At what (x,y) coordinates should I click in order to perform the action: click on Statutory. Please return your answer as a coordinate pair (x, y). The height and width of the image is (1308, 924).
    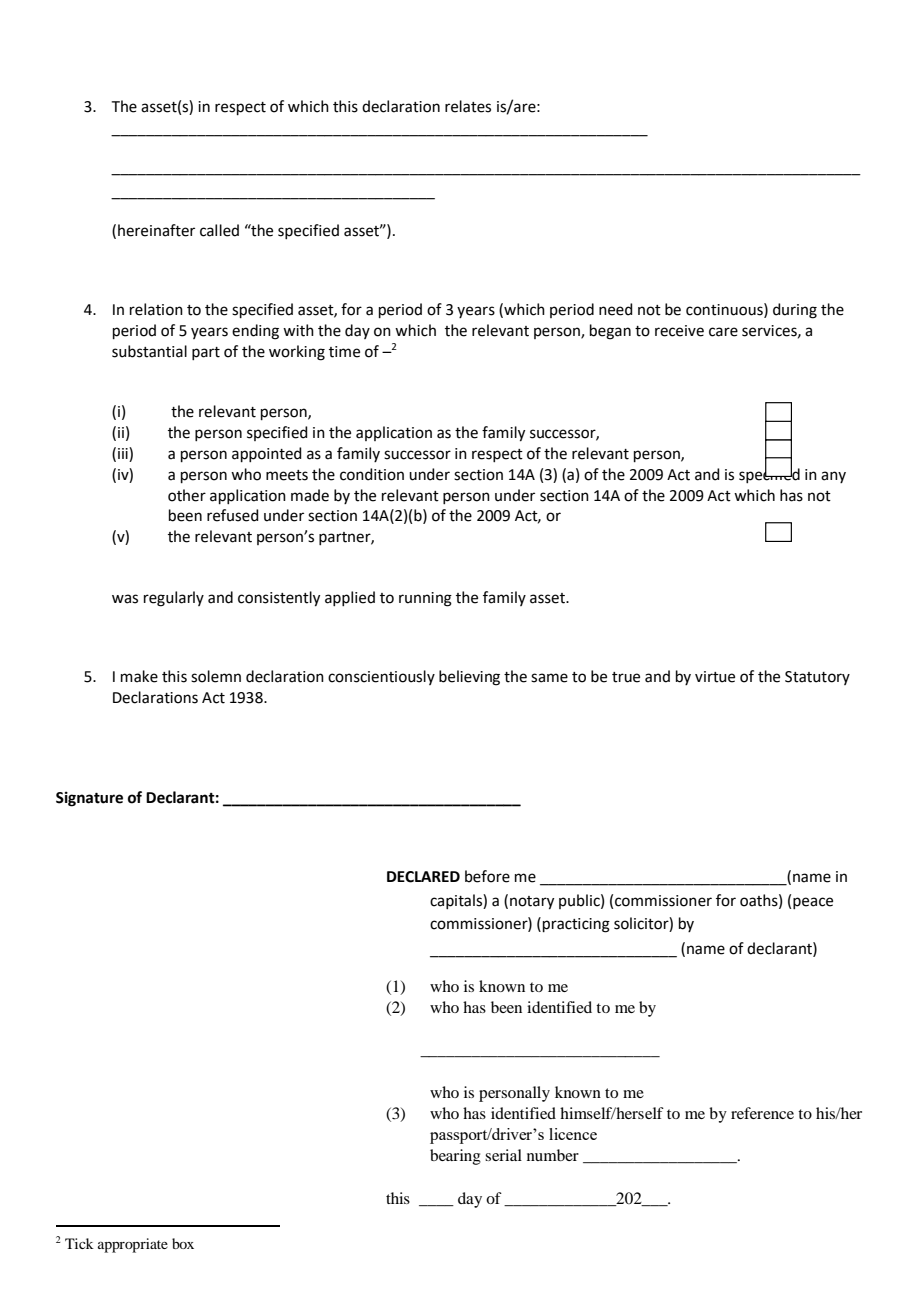
    Looking at the image, I should click on (817, 678).
